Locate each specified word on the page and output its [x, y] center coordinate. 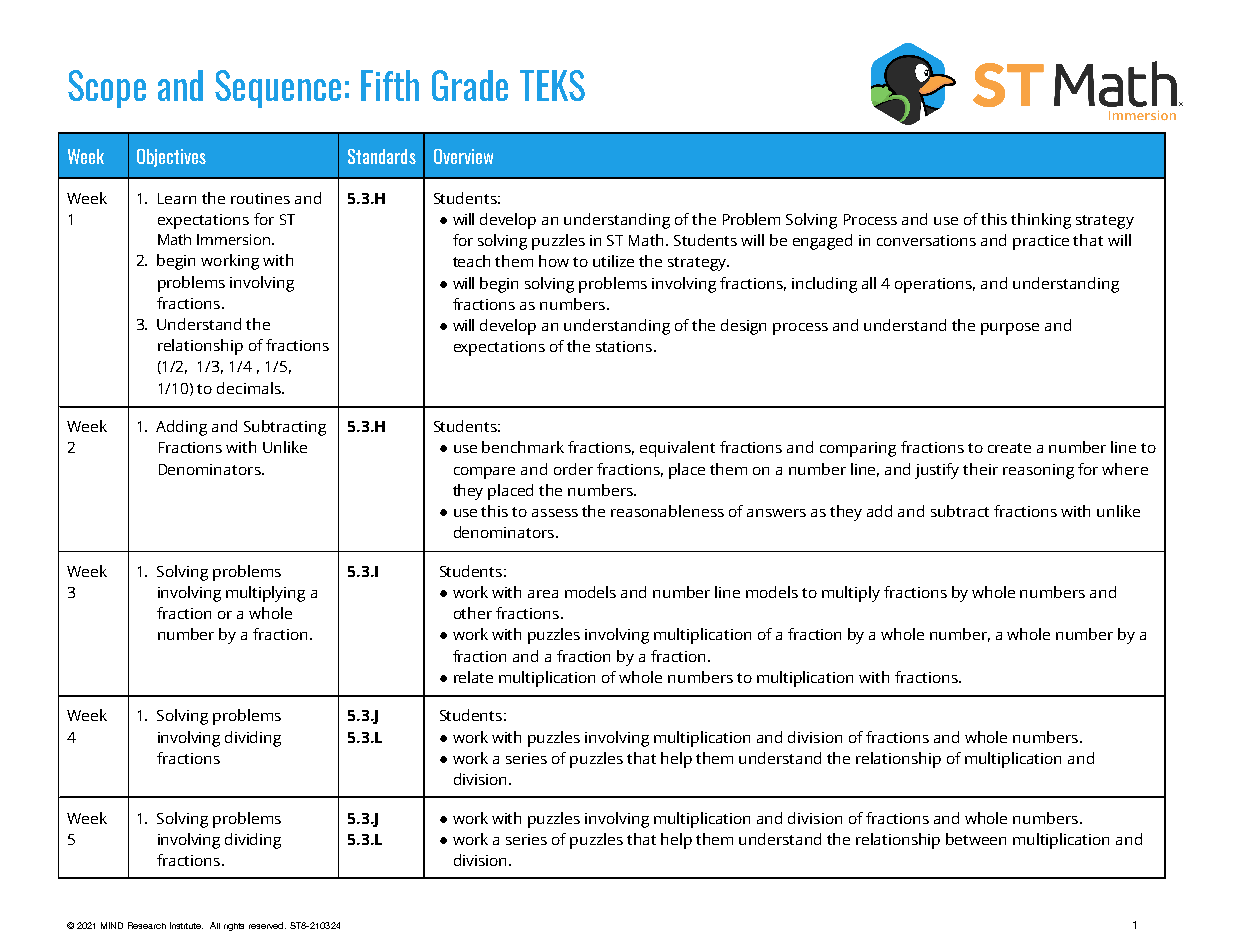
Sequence [278, 89]
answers [776, 513]
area [543, 594]
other [473, 613]
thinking [1041, 221]
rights [234, 927]
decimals [250, 388]
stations [625, 346]
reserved [267, 925]
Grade [470, 85]
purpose [1010, 329]
